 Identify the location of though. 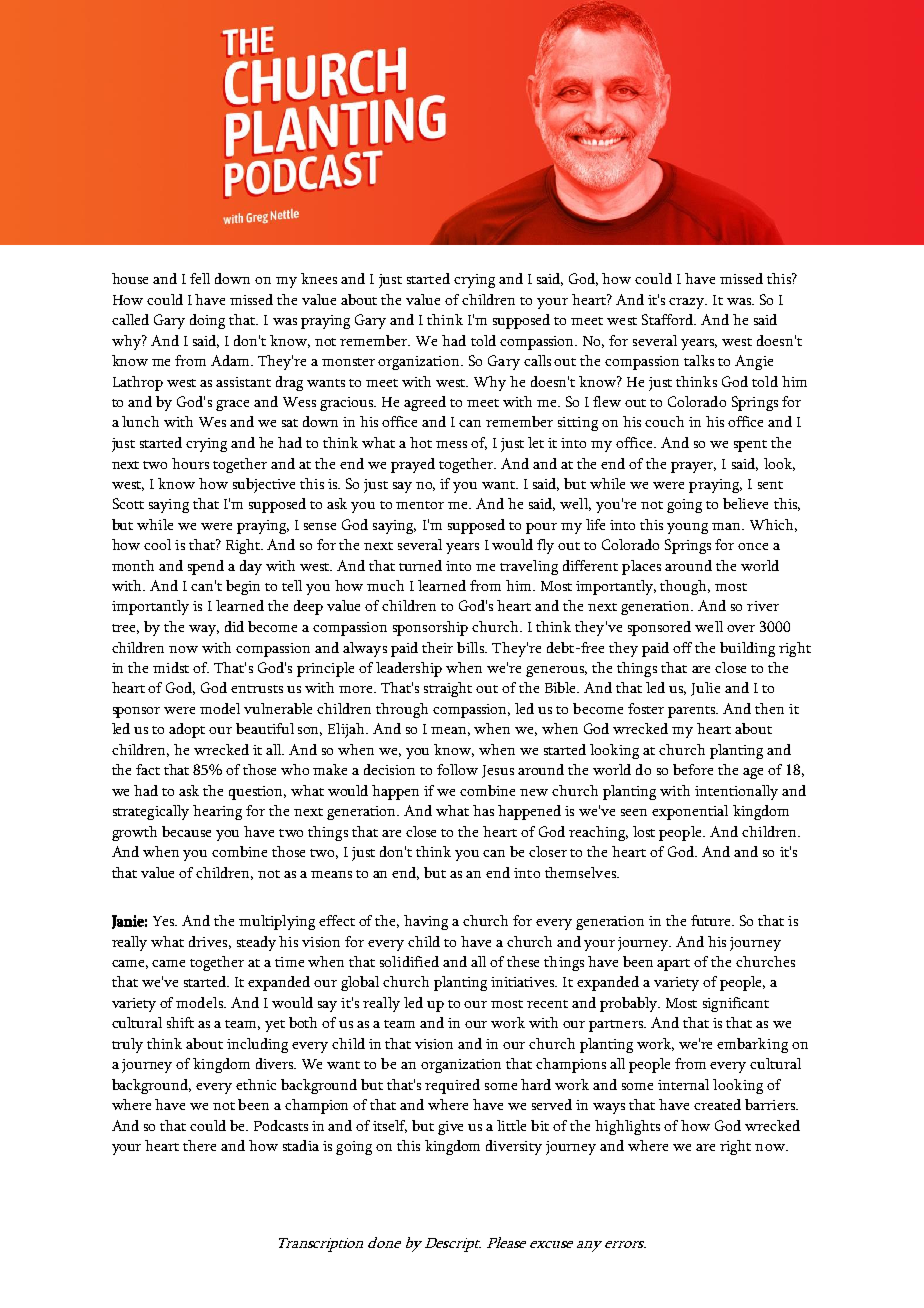
(685, 587).
